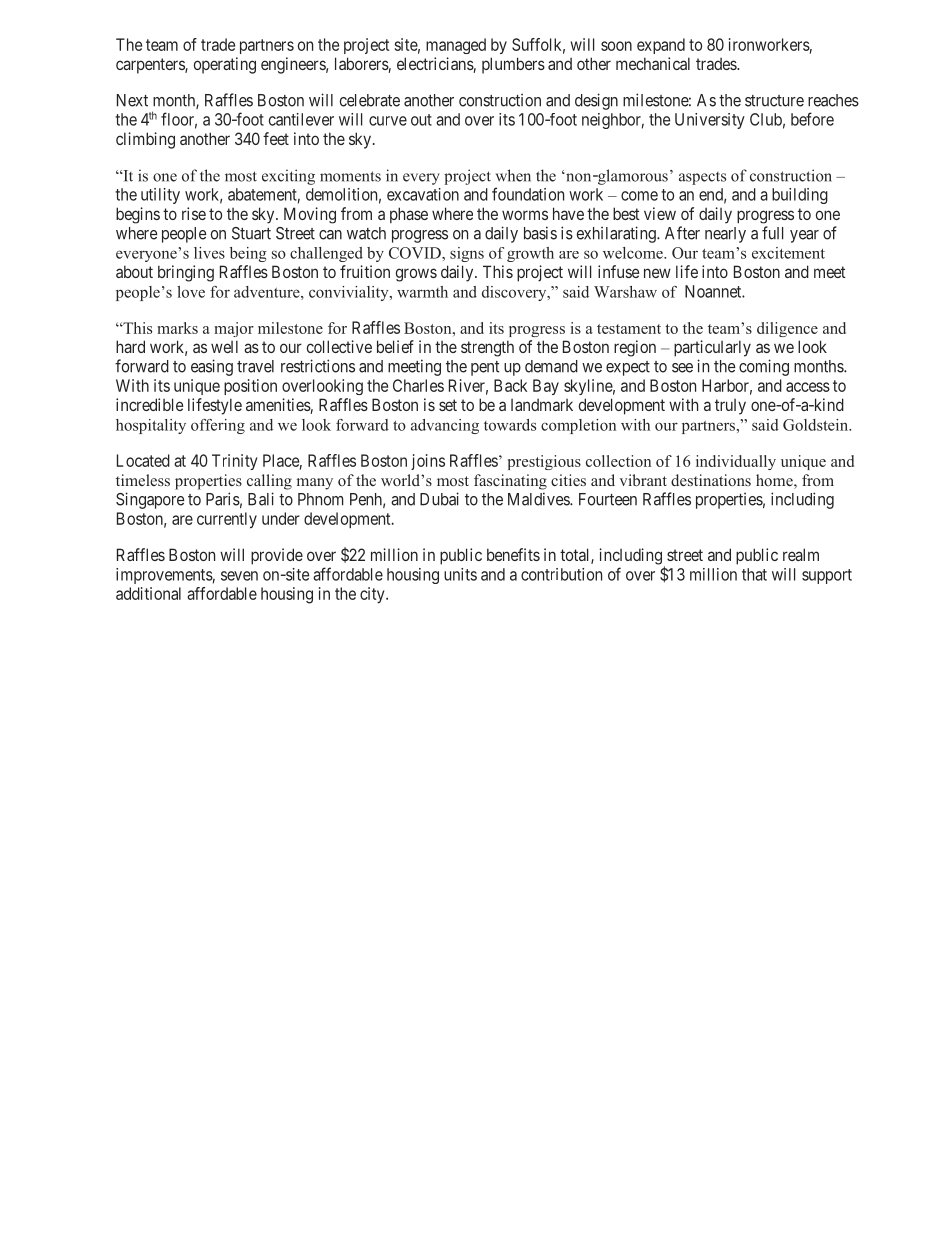 This screenshot has width=952, height=1256. Describe the element at coordinates (653, 63) in the screenshot. I see `mechanical` at that location.
